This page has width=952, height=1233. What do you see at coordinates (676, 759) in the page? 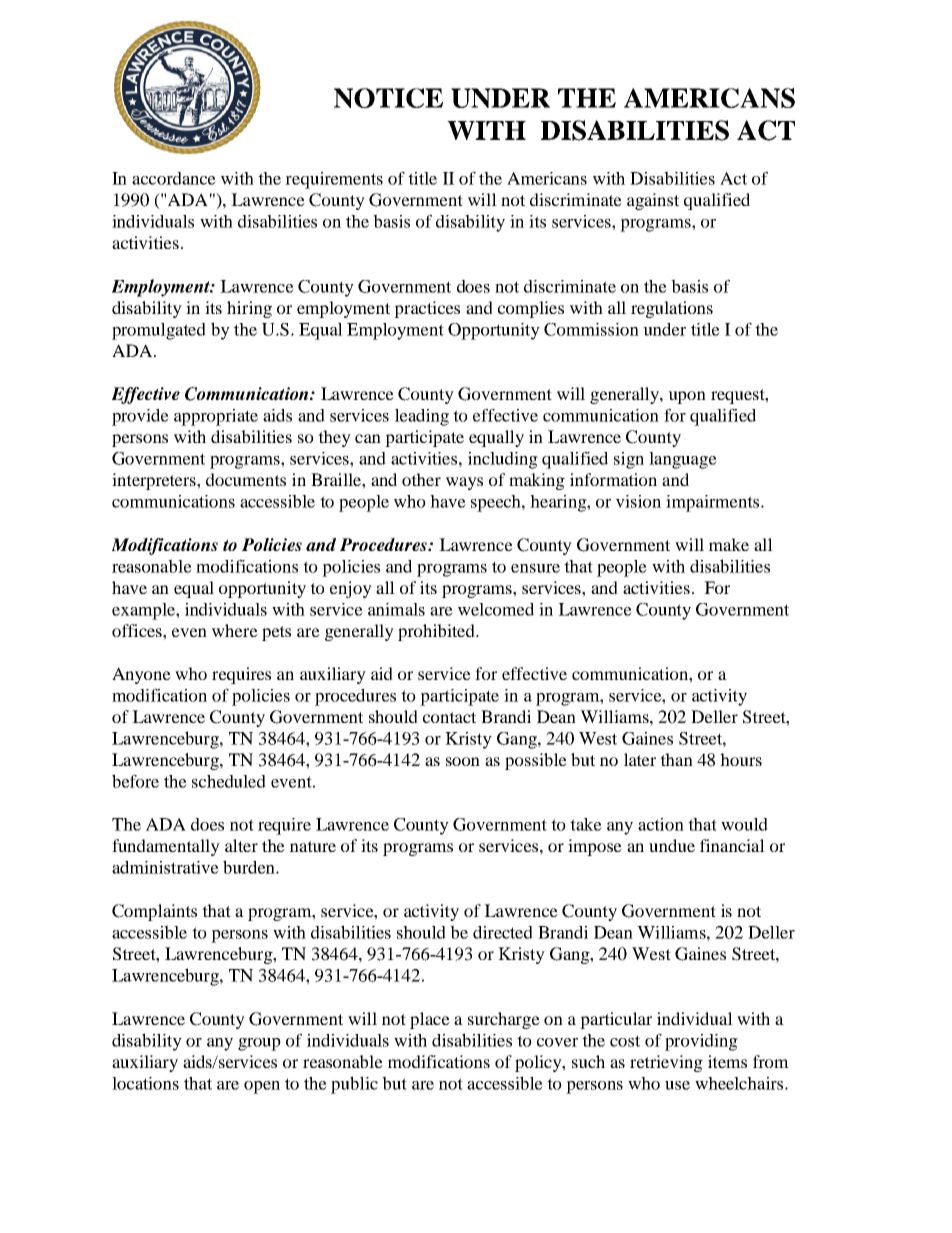
I see `than` at bounding box center [676, 759].
